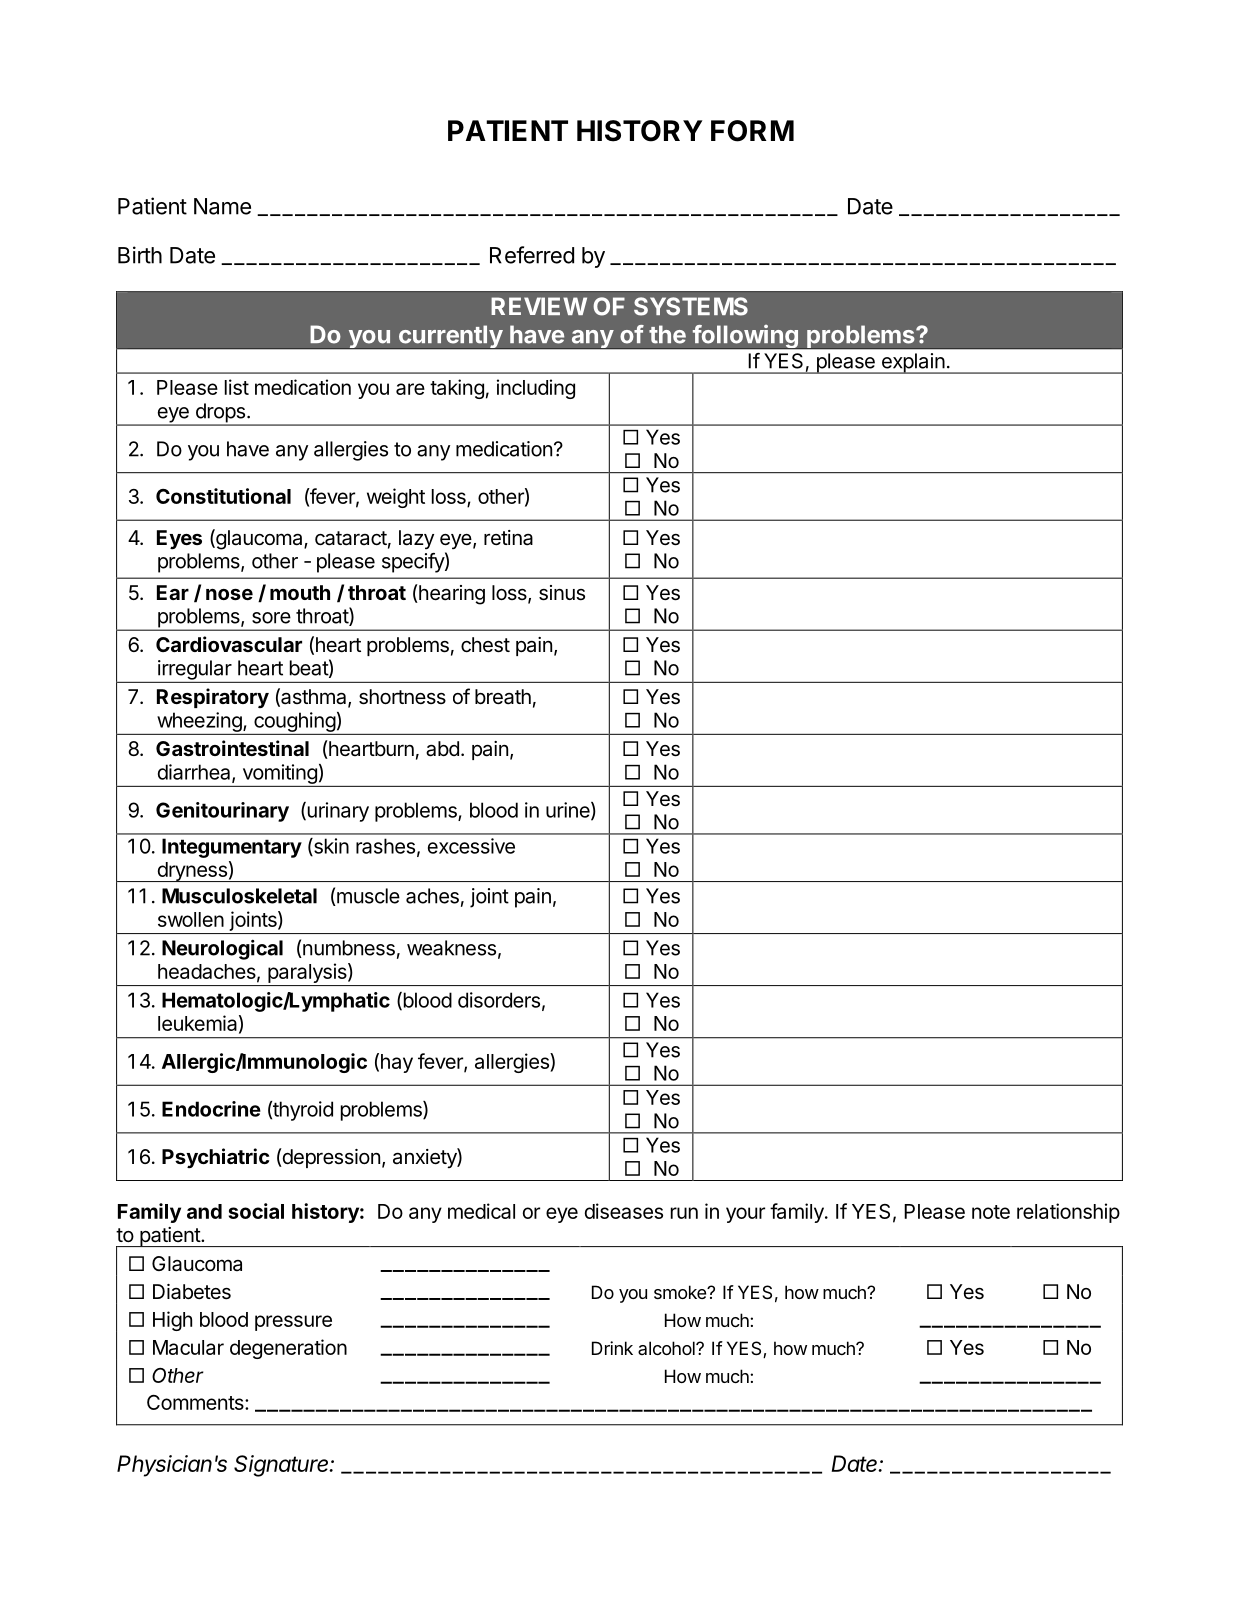 This document has height=1604, width=1239. Describe the element at coordinates (912, 363) in the document. I see `explain` at that location.
